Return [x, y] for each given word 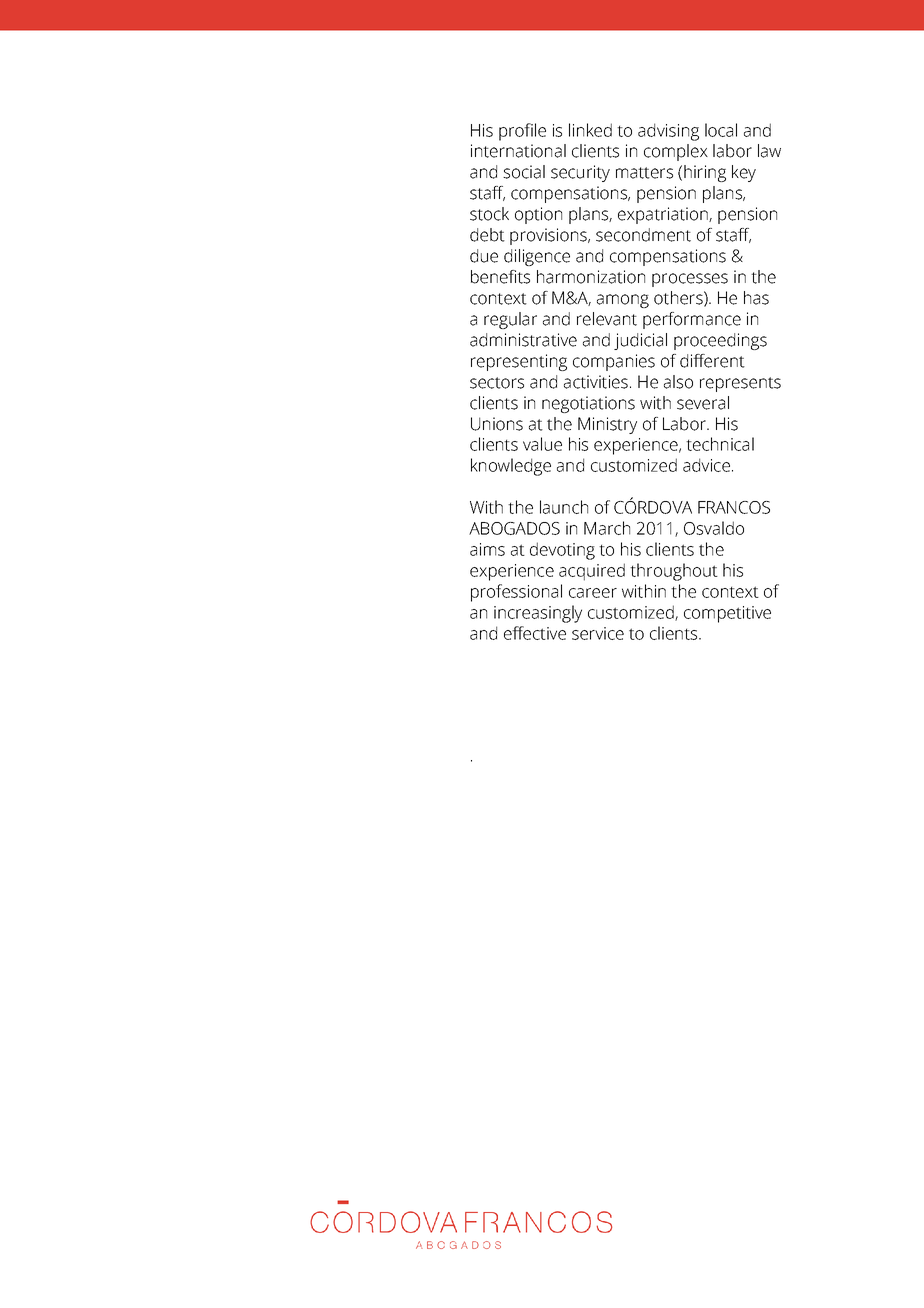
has [756, 298]
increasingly [538, 614]
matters [644, 173]
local [721, 130]
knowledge [511, 467]
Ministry [607, 425]
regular [510, 320]
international [518, 151]
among [623, 301]
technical [720, 444]
